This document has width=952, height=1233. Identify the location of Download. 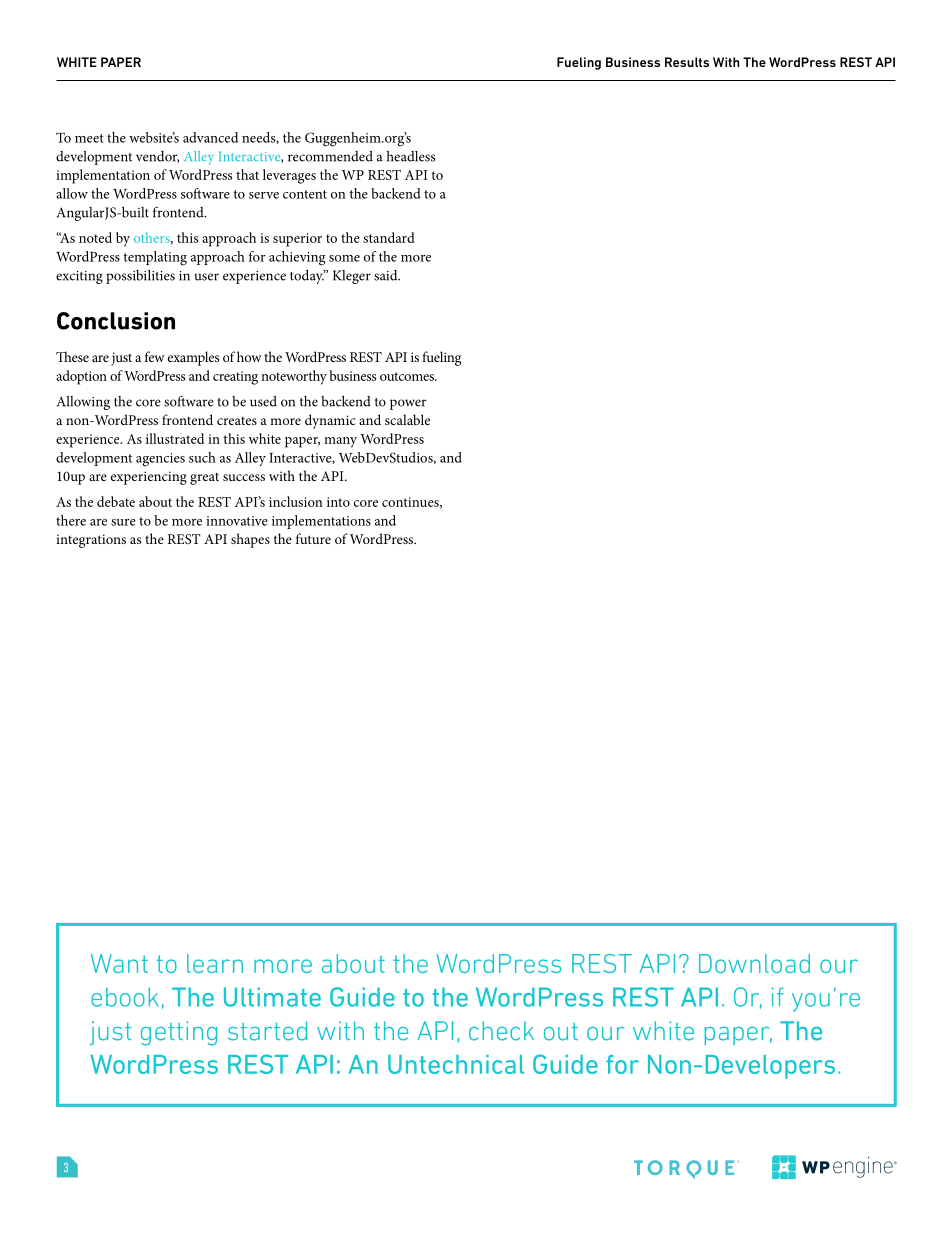
(754, 963).
